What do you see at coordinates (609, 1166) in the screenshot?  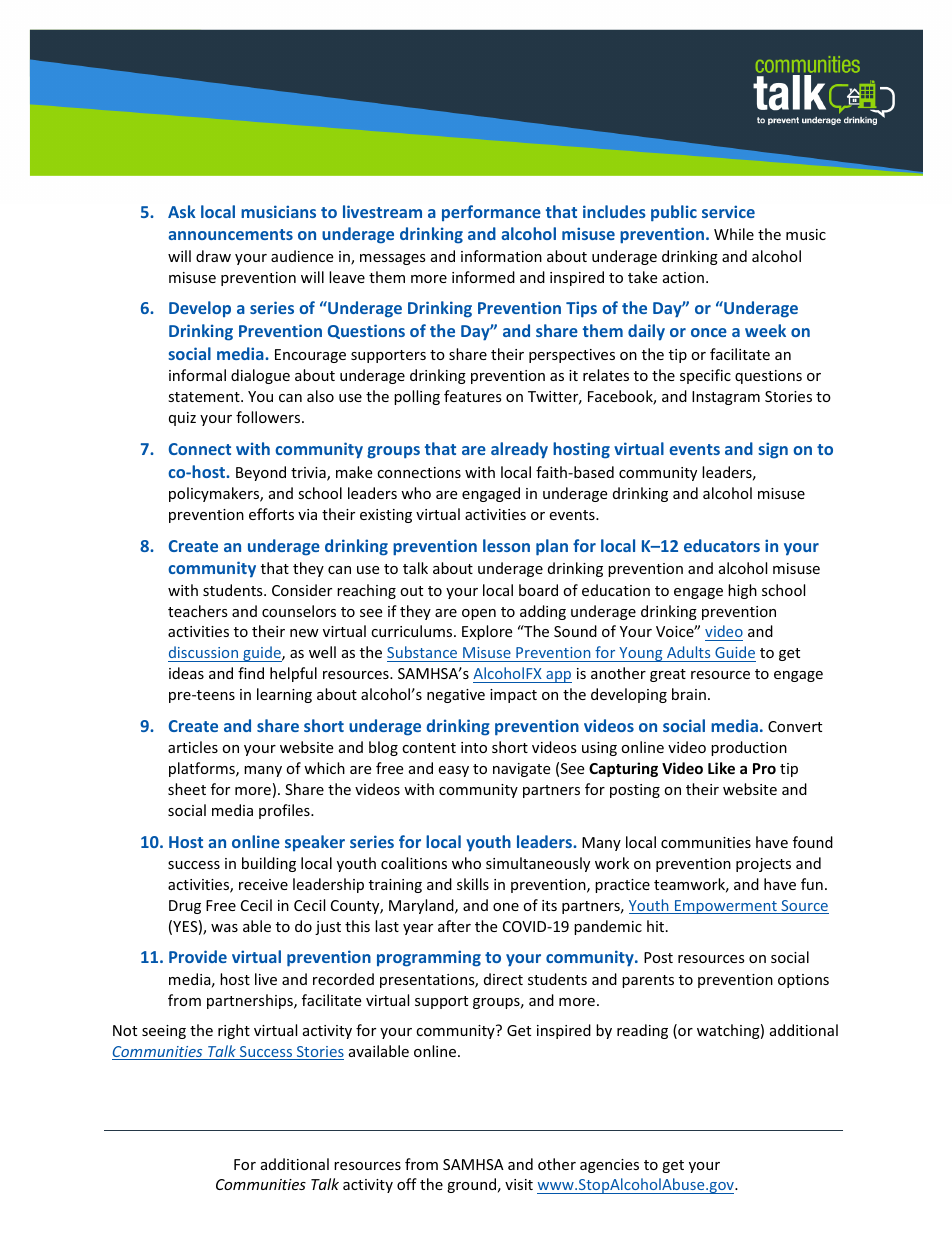 I see `agencies` at bounding box center [609, 1166].
